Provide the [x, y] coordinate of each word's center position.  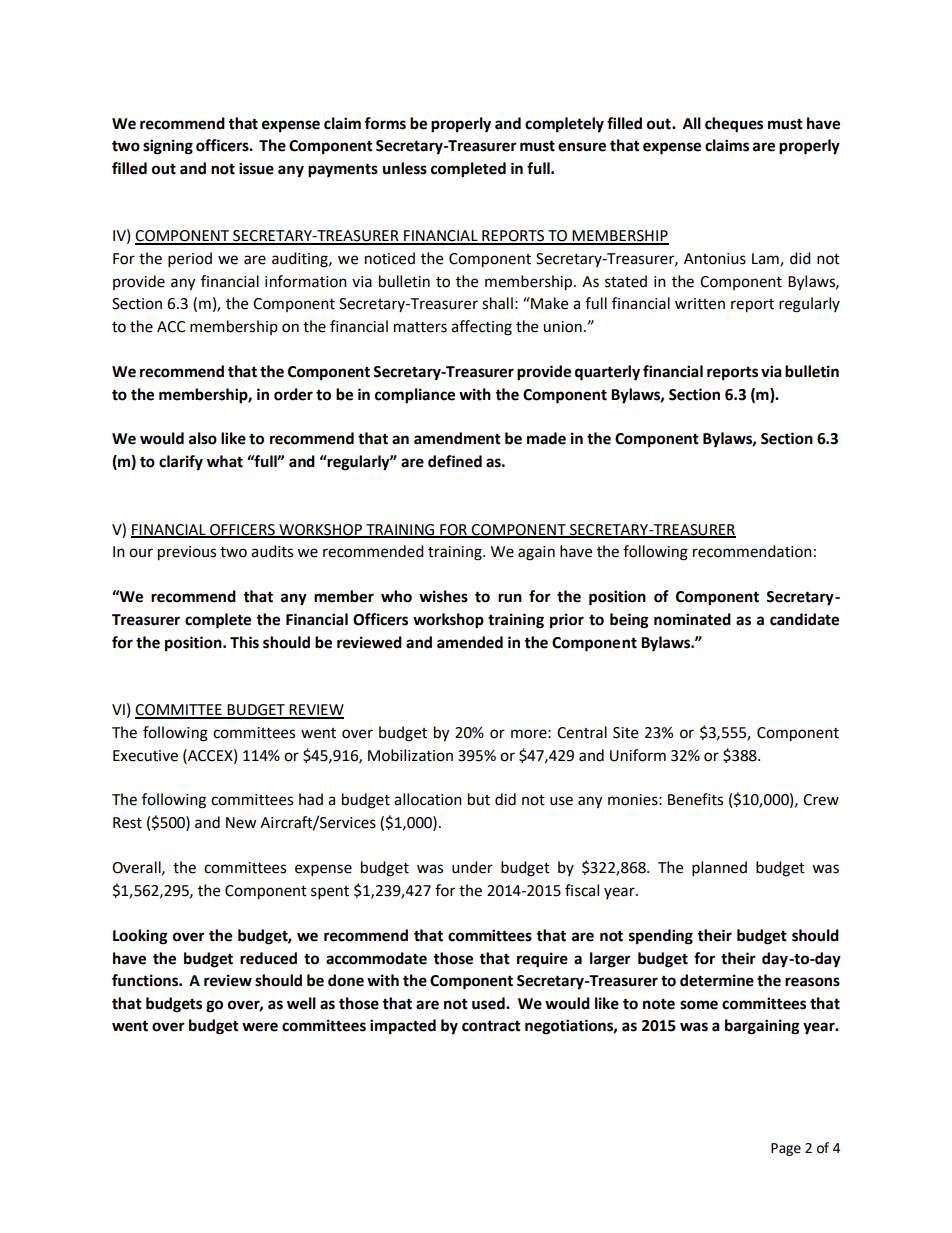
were [260, 1027]
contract [491, 1026]
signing [168, 147]
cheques [734, 125]
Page [786, 1149]
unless [405, 168]
